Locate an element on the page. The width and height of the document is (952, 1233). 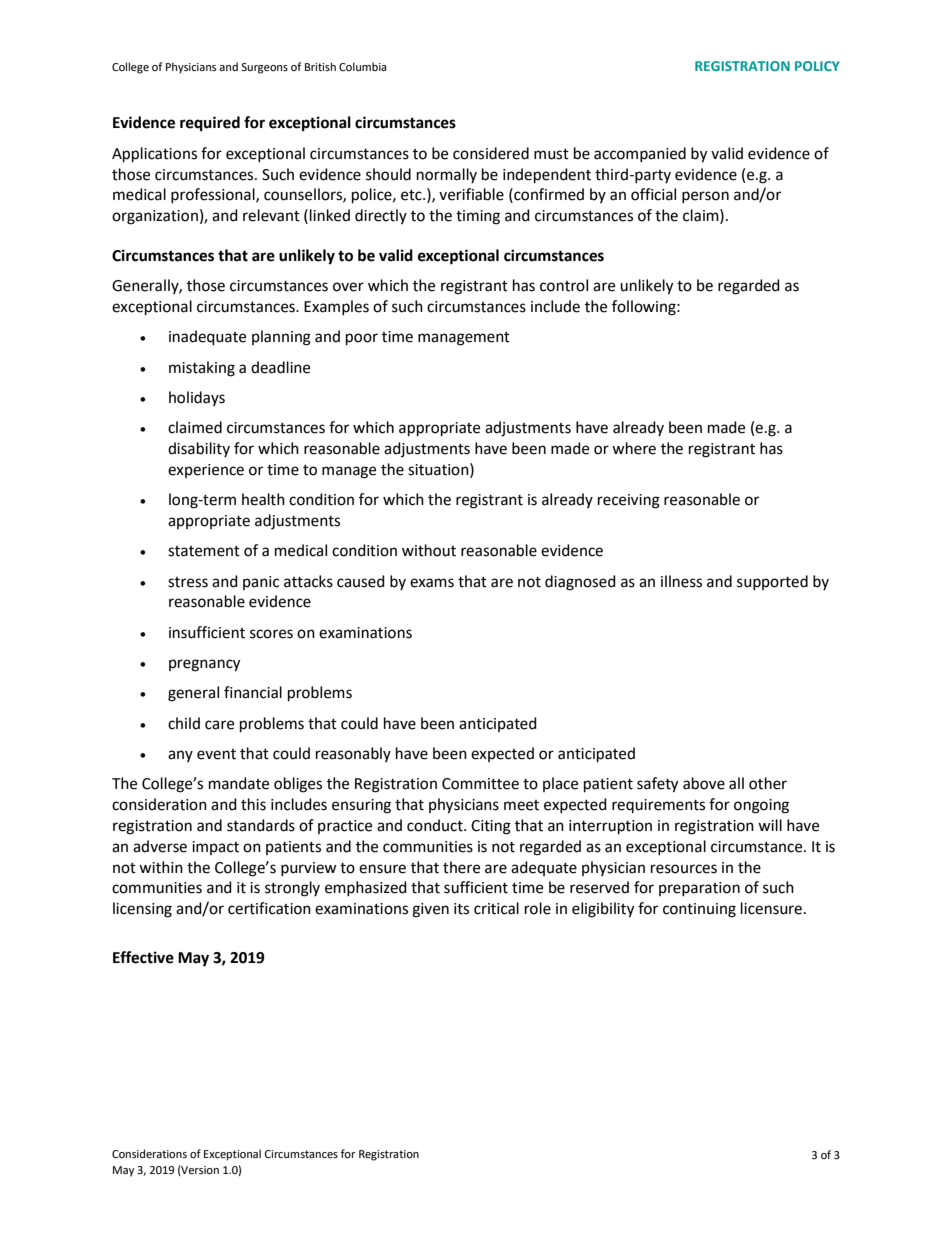
POLICY is located at coordinates (817, 66).
